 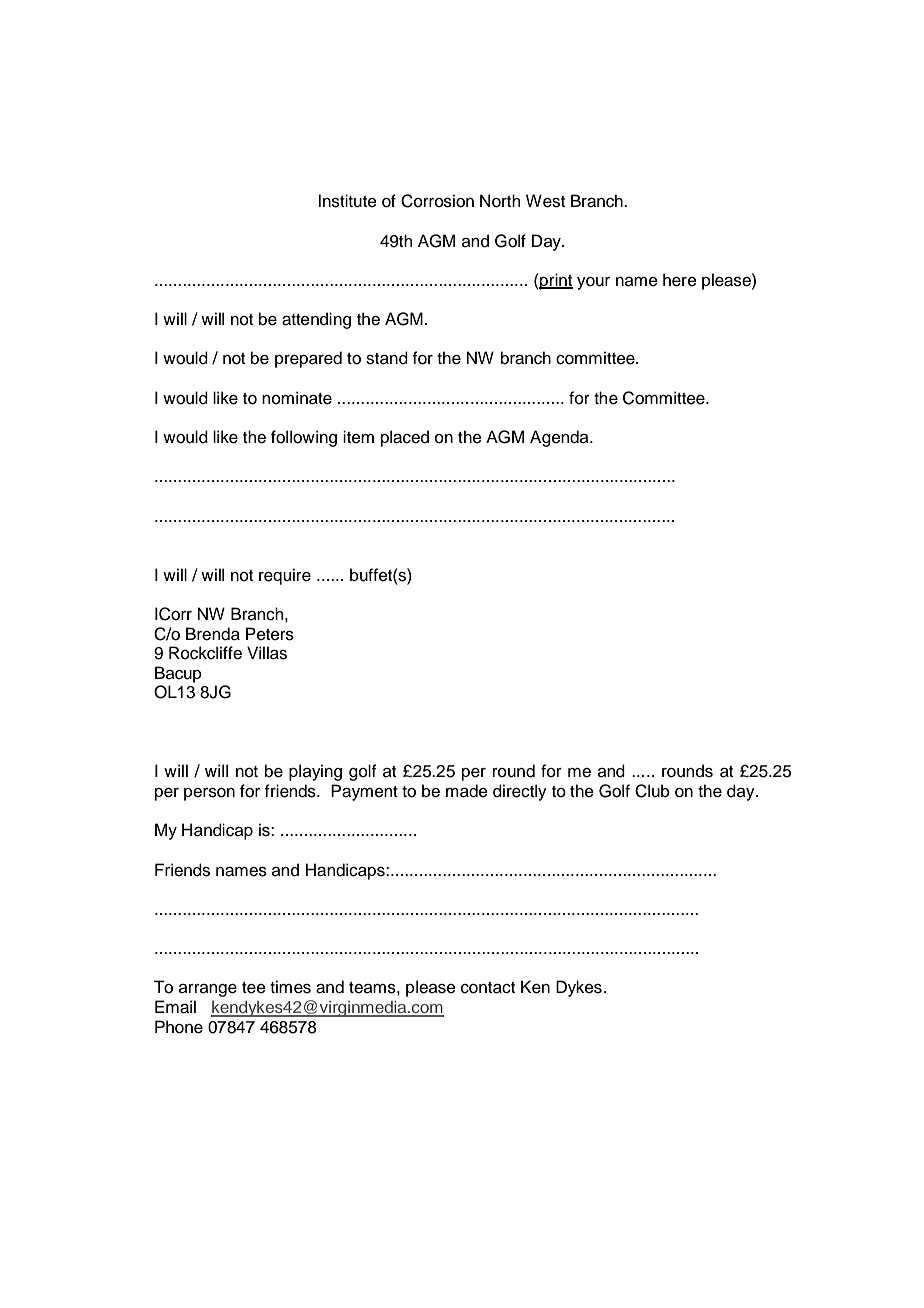 What do you see at coordinates (467, 791) in the screenshot?
I see `made` at bounding box center [467, 791].
